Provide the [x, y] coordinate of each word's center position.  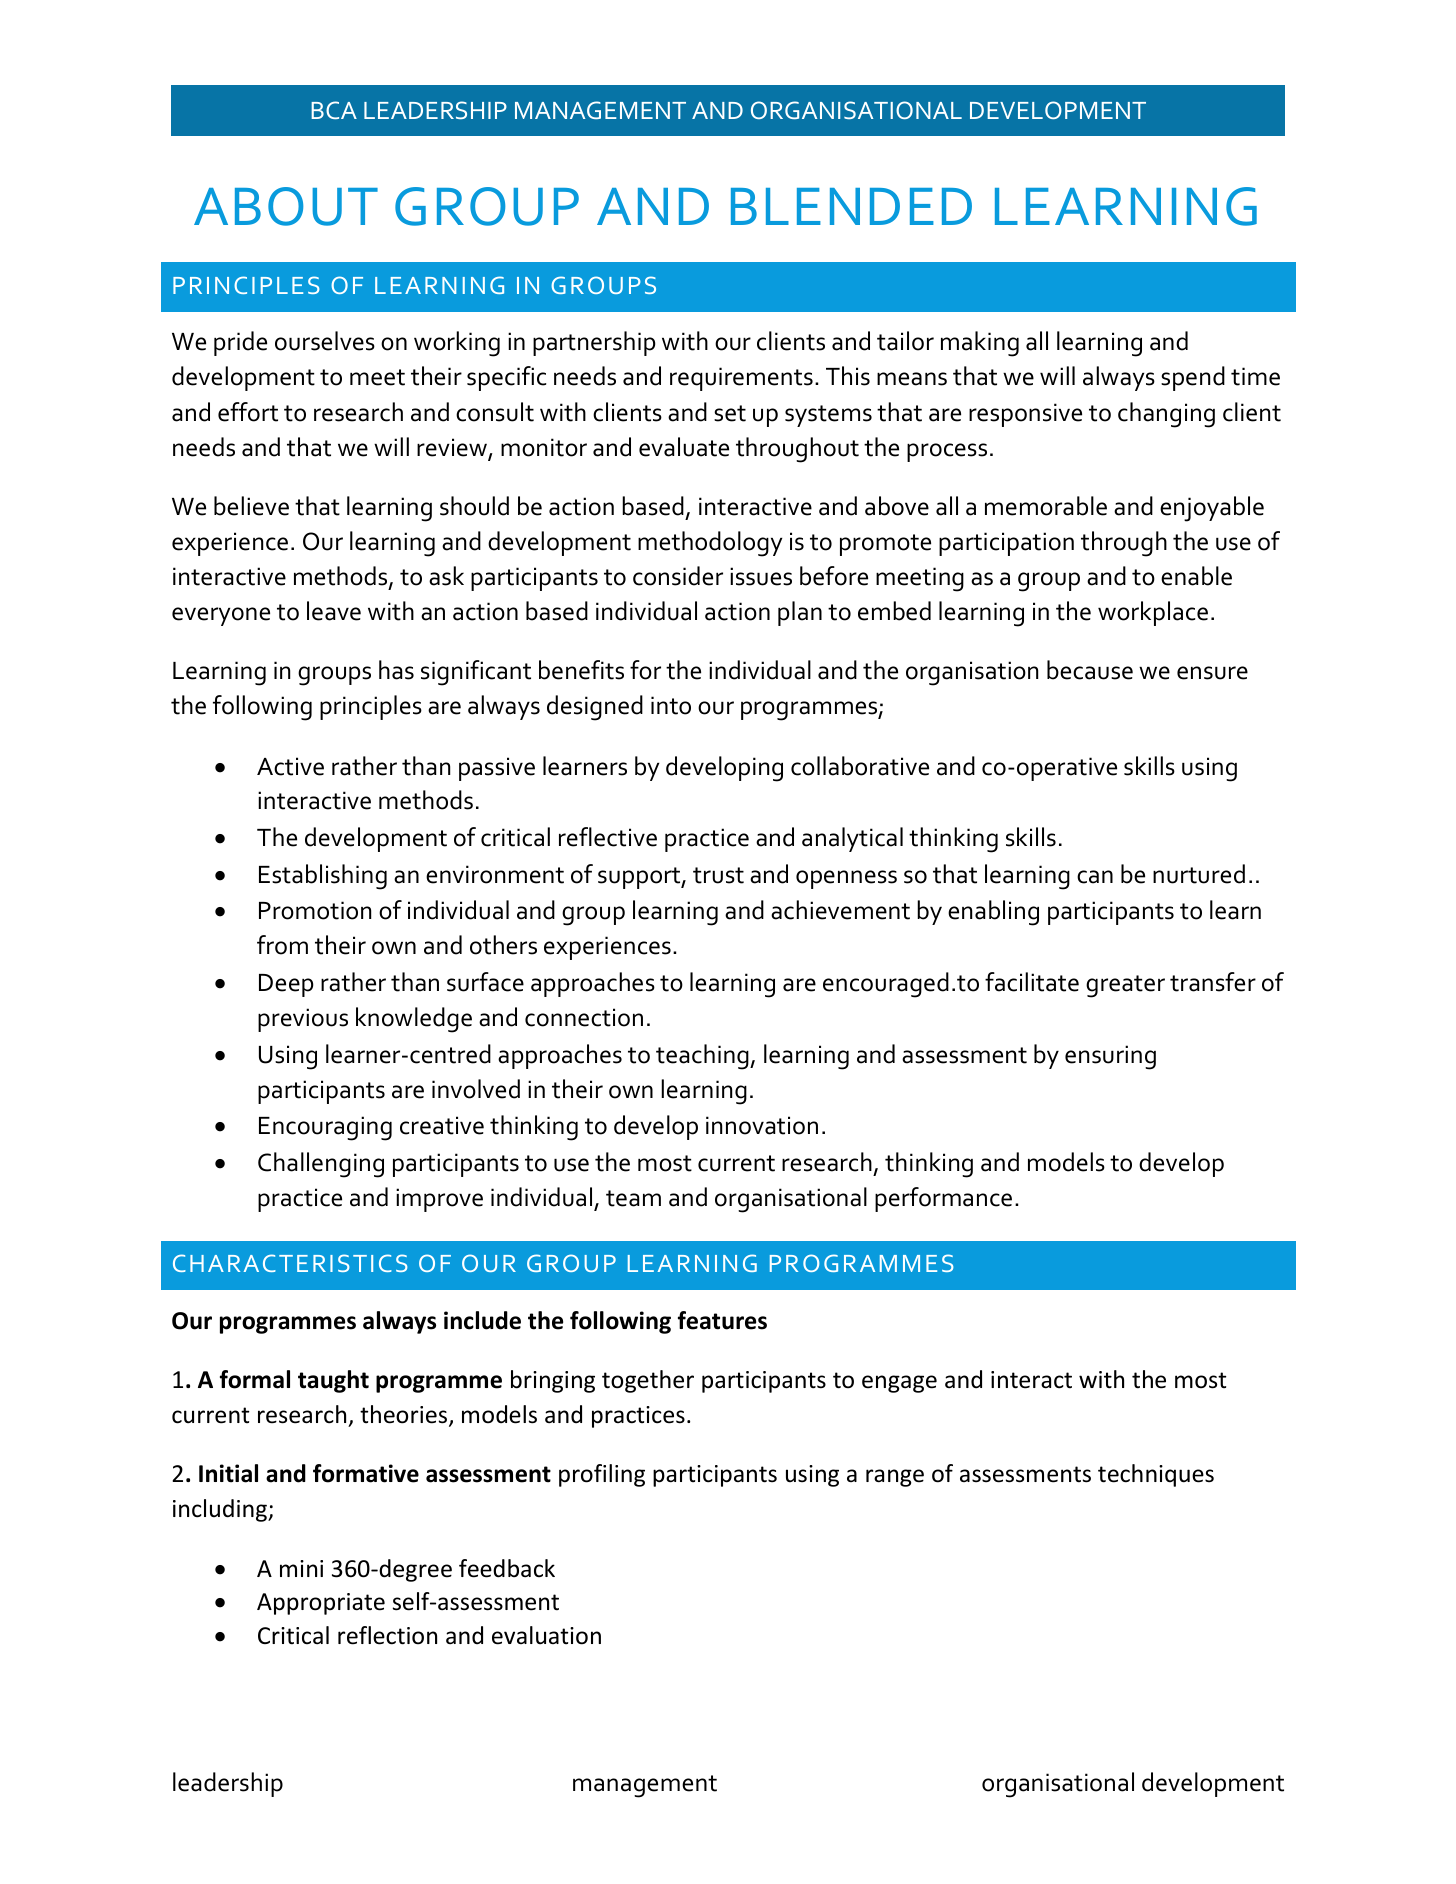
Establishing [323, 877]
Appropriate [321, 1604]
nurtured [1199, 874]
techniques [1156, 1475]
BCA [334, 110]
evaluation [546, 1635]
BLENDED [851, 206]
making [980, 344]
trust [718, 875]
